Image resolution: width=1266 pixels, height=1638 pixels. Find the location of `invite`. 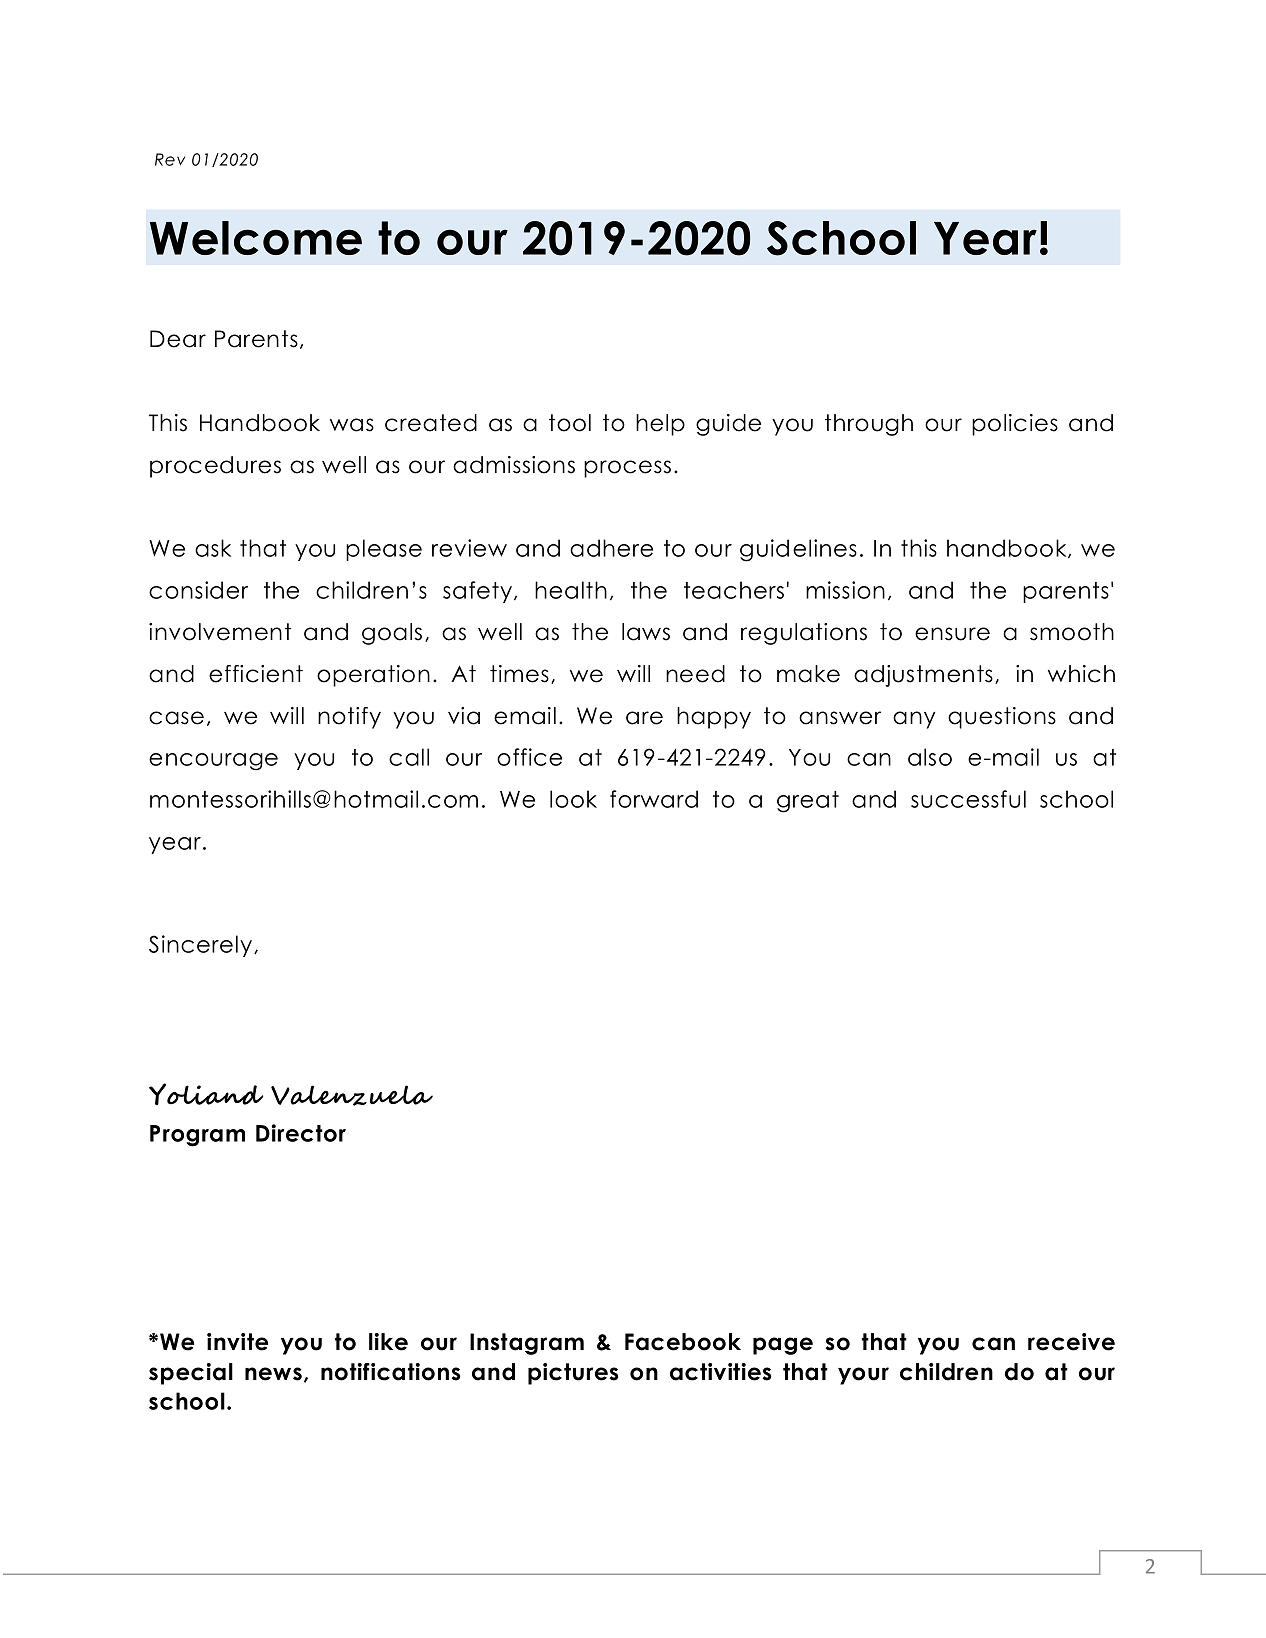

invite is located at coordinates (237, 1342).
